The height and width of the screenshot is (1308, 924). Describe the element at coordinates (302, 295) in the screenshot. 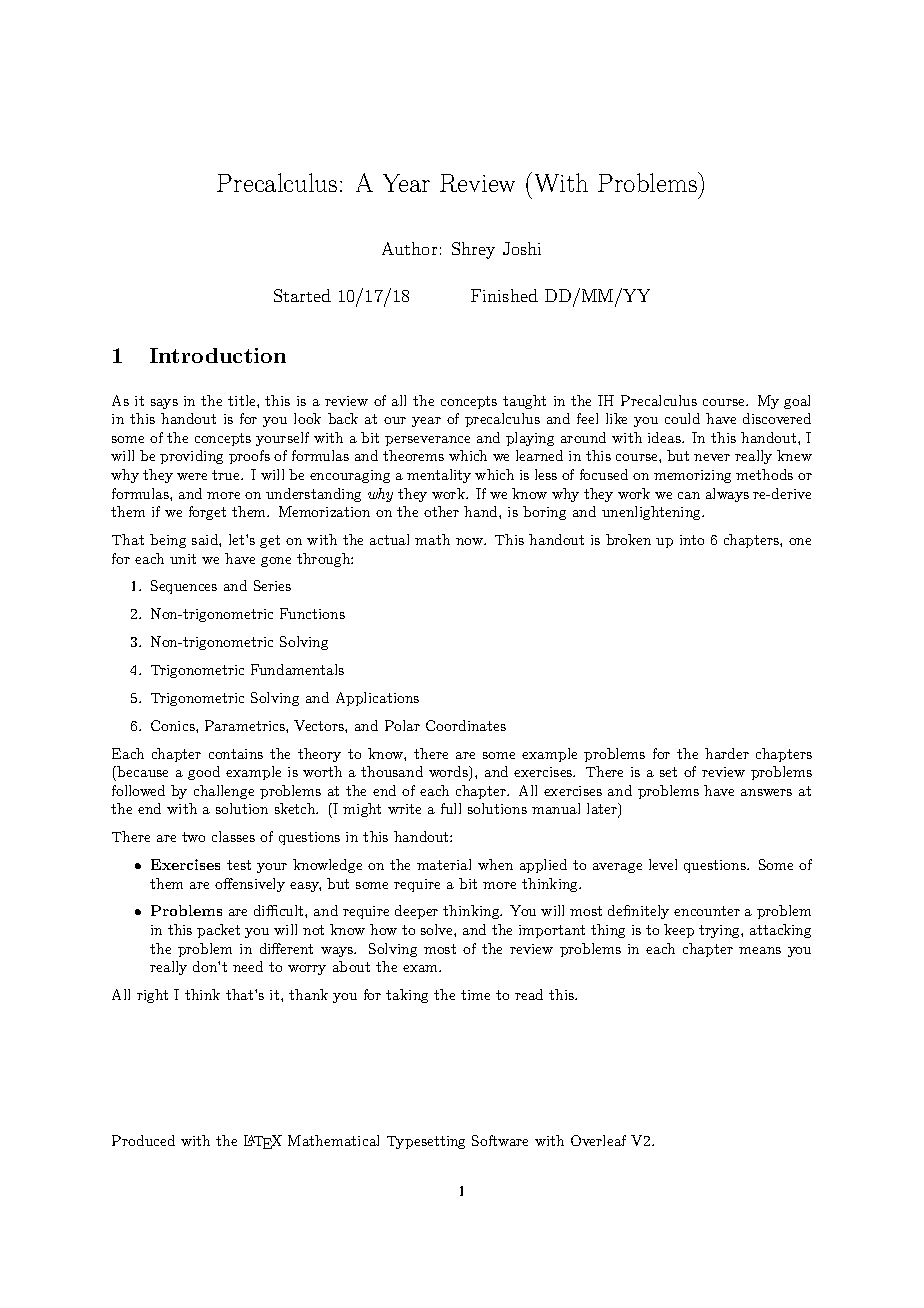

I see `Started` at that location.
